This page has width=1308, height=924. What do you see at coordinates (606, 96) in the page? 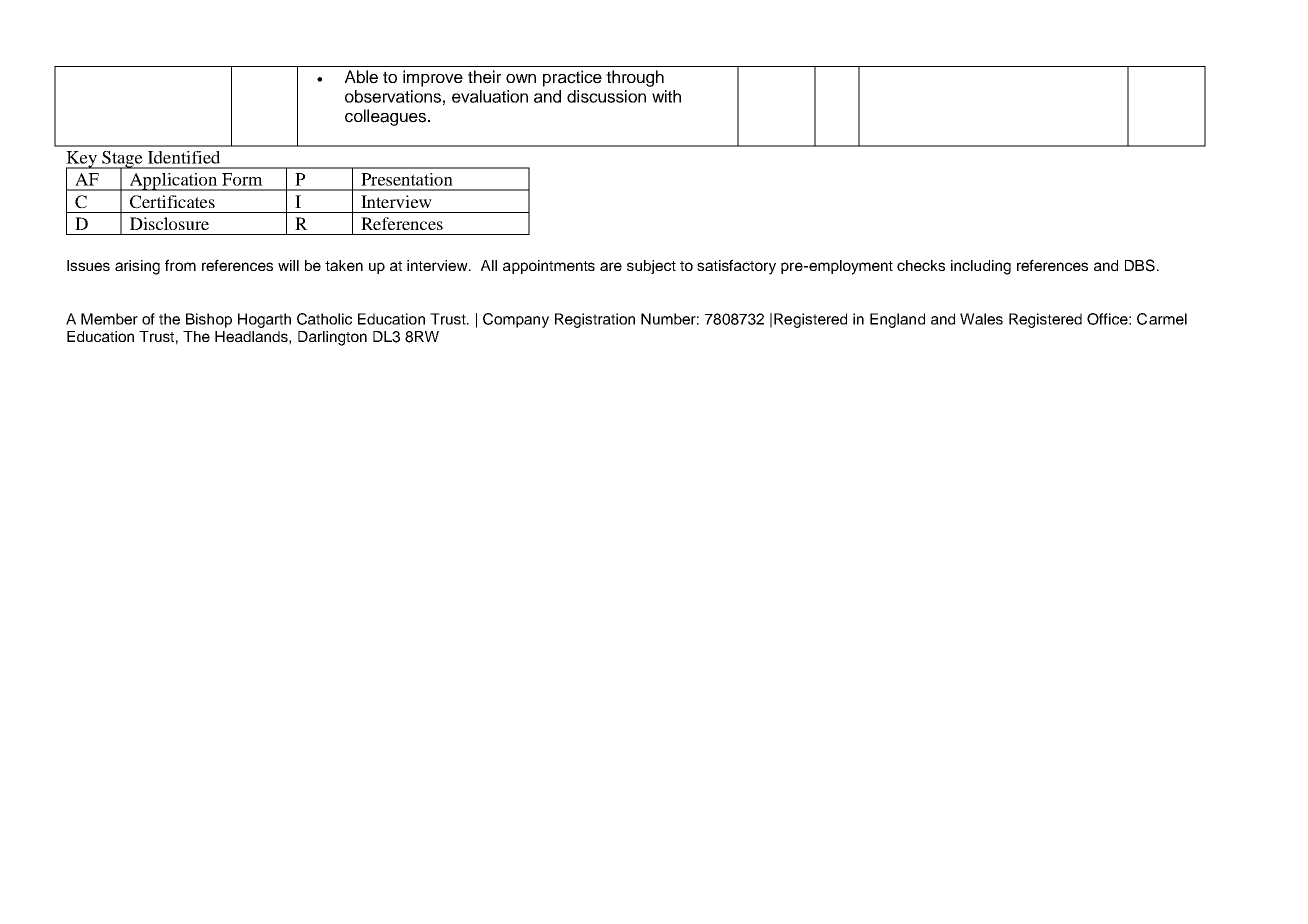
I see `discussion` at bounding box center [606, 96].
